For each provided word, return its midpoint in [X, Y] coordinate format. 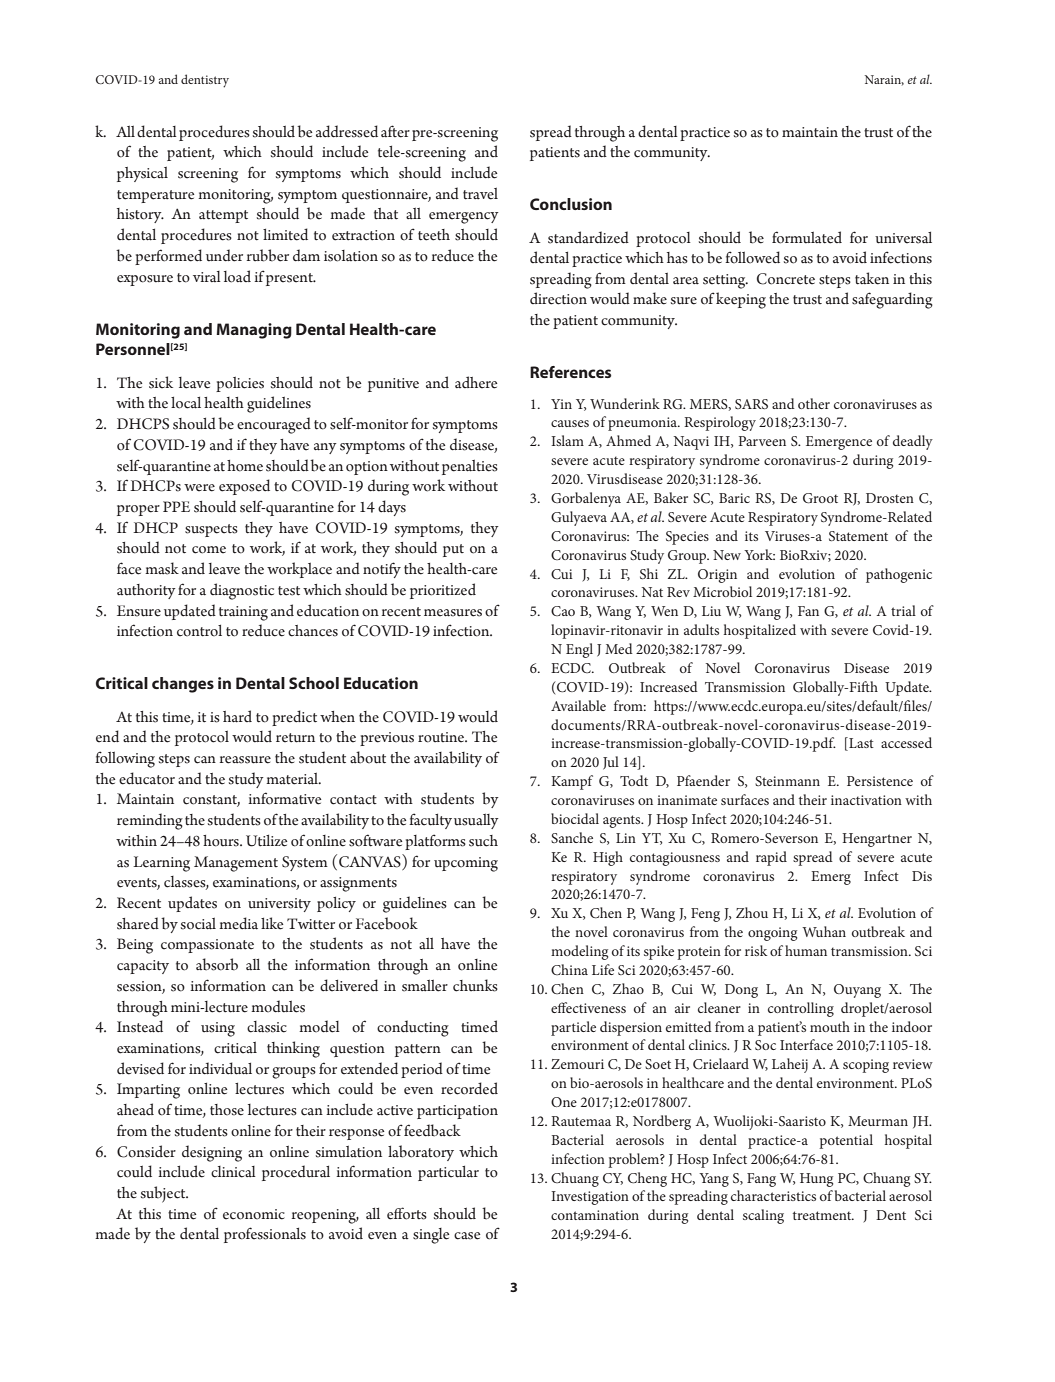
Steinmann [787, 781]
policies [240, 384]
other [814, 403]
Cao [563, 611]
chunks [475, 985]
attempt [223, 216]
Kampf [572, 782]
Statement [858, 536]
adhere [476, 382]
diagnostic [242, 591]
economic [254, 1214]
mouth [830, 1026]
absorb [217, 964]
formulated [807, 237]
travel [480, 193]
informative [285, 798]
